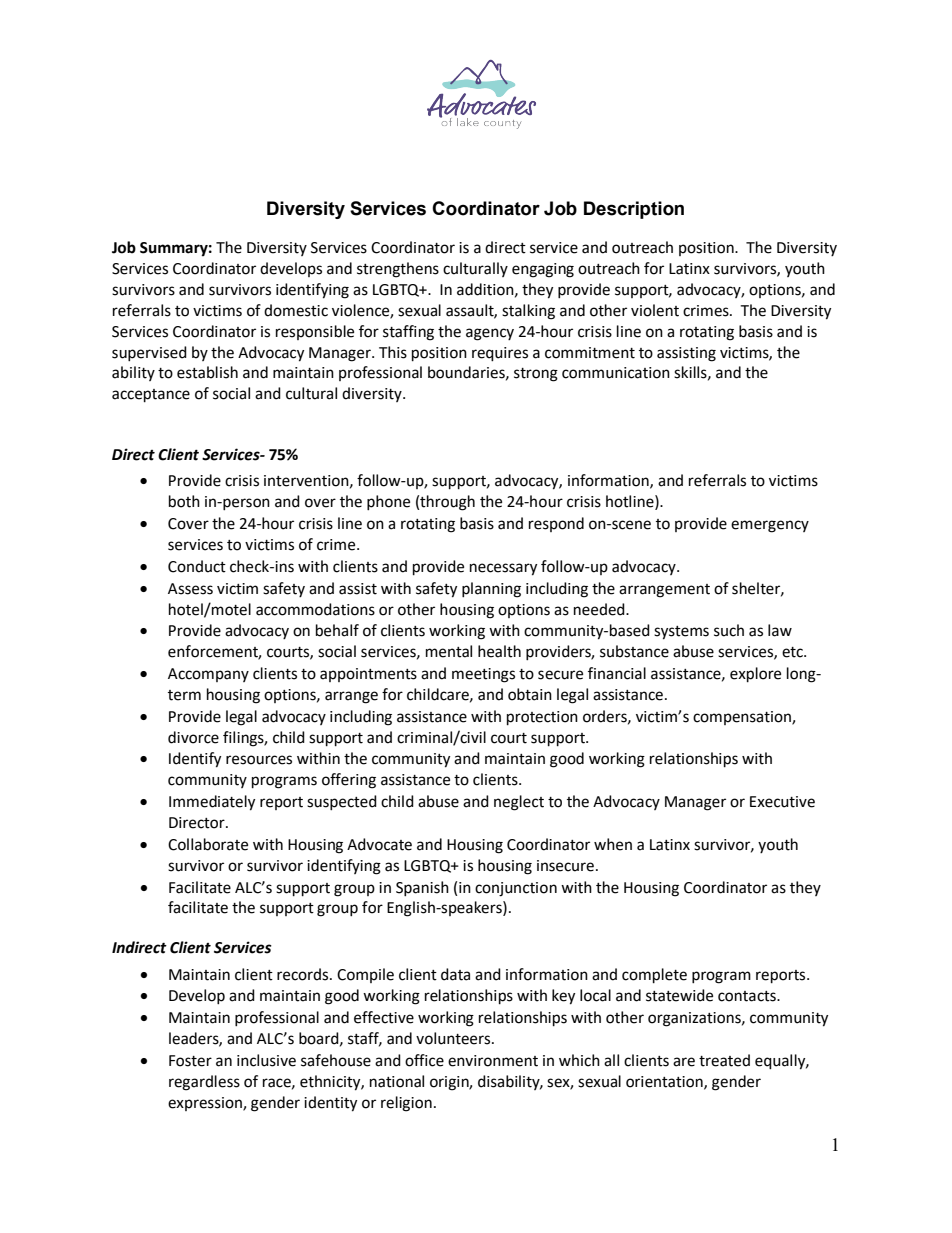 The width and height of the page is (952, 1233). I want to click on necessary, so click(503, 569).
